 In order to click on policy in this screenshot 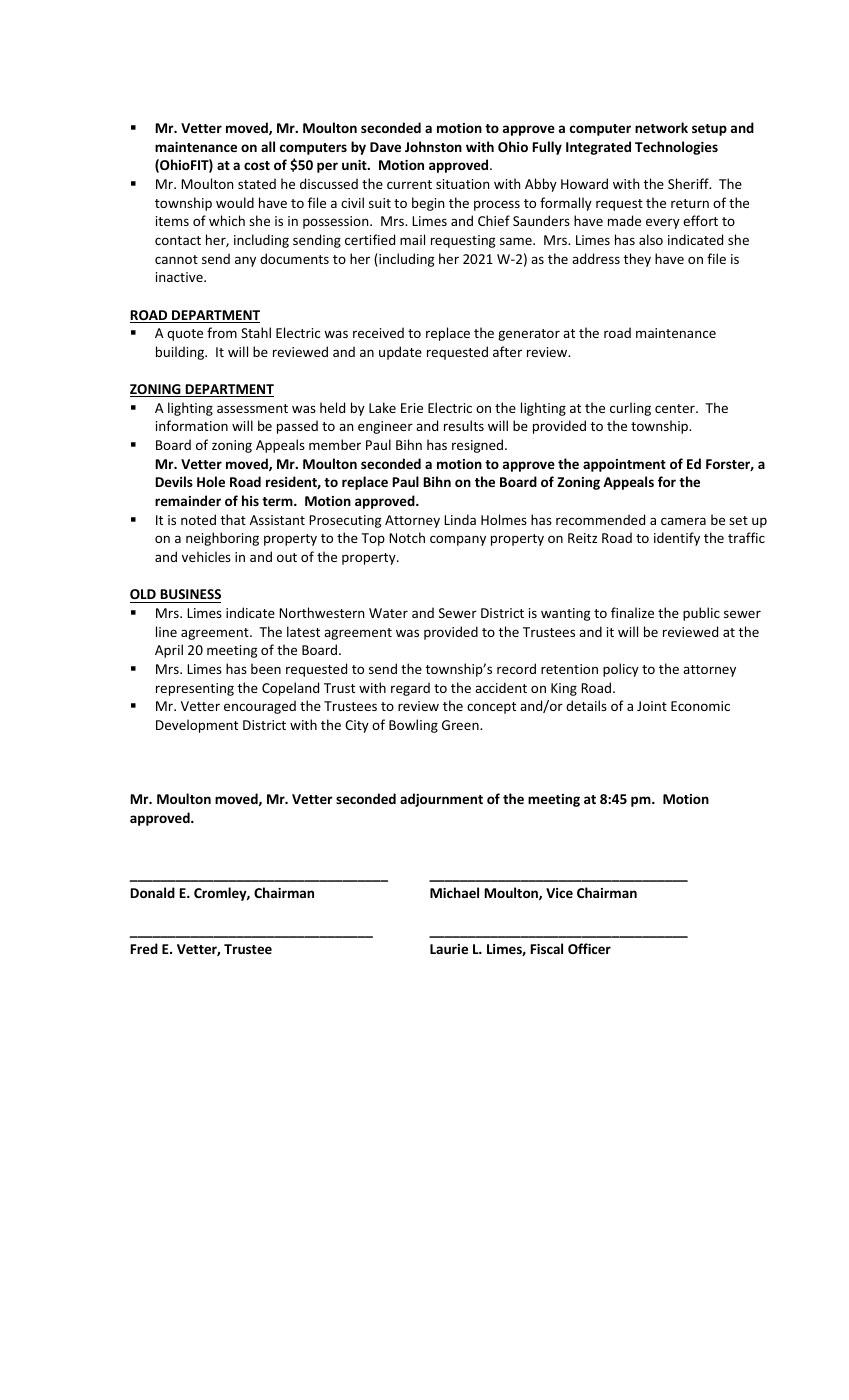, I will do `click(621, 670)`.
